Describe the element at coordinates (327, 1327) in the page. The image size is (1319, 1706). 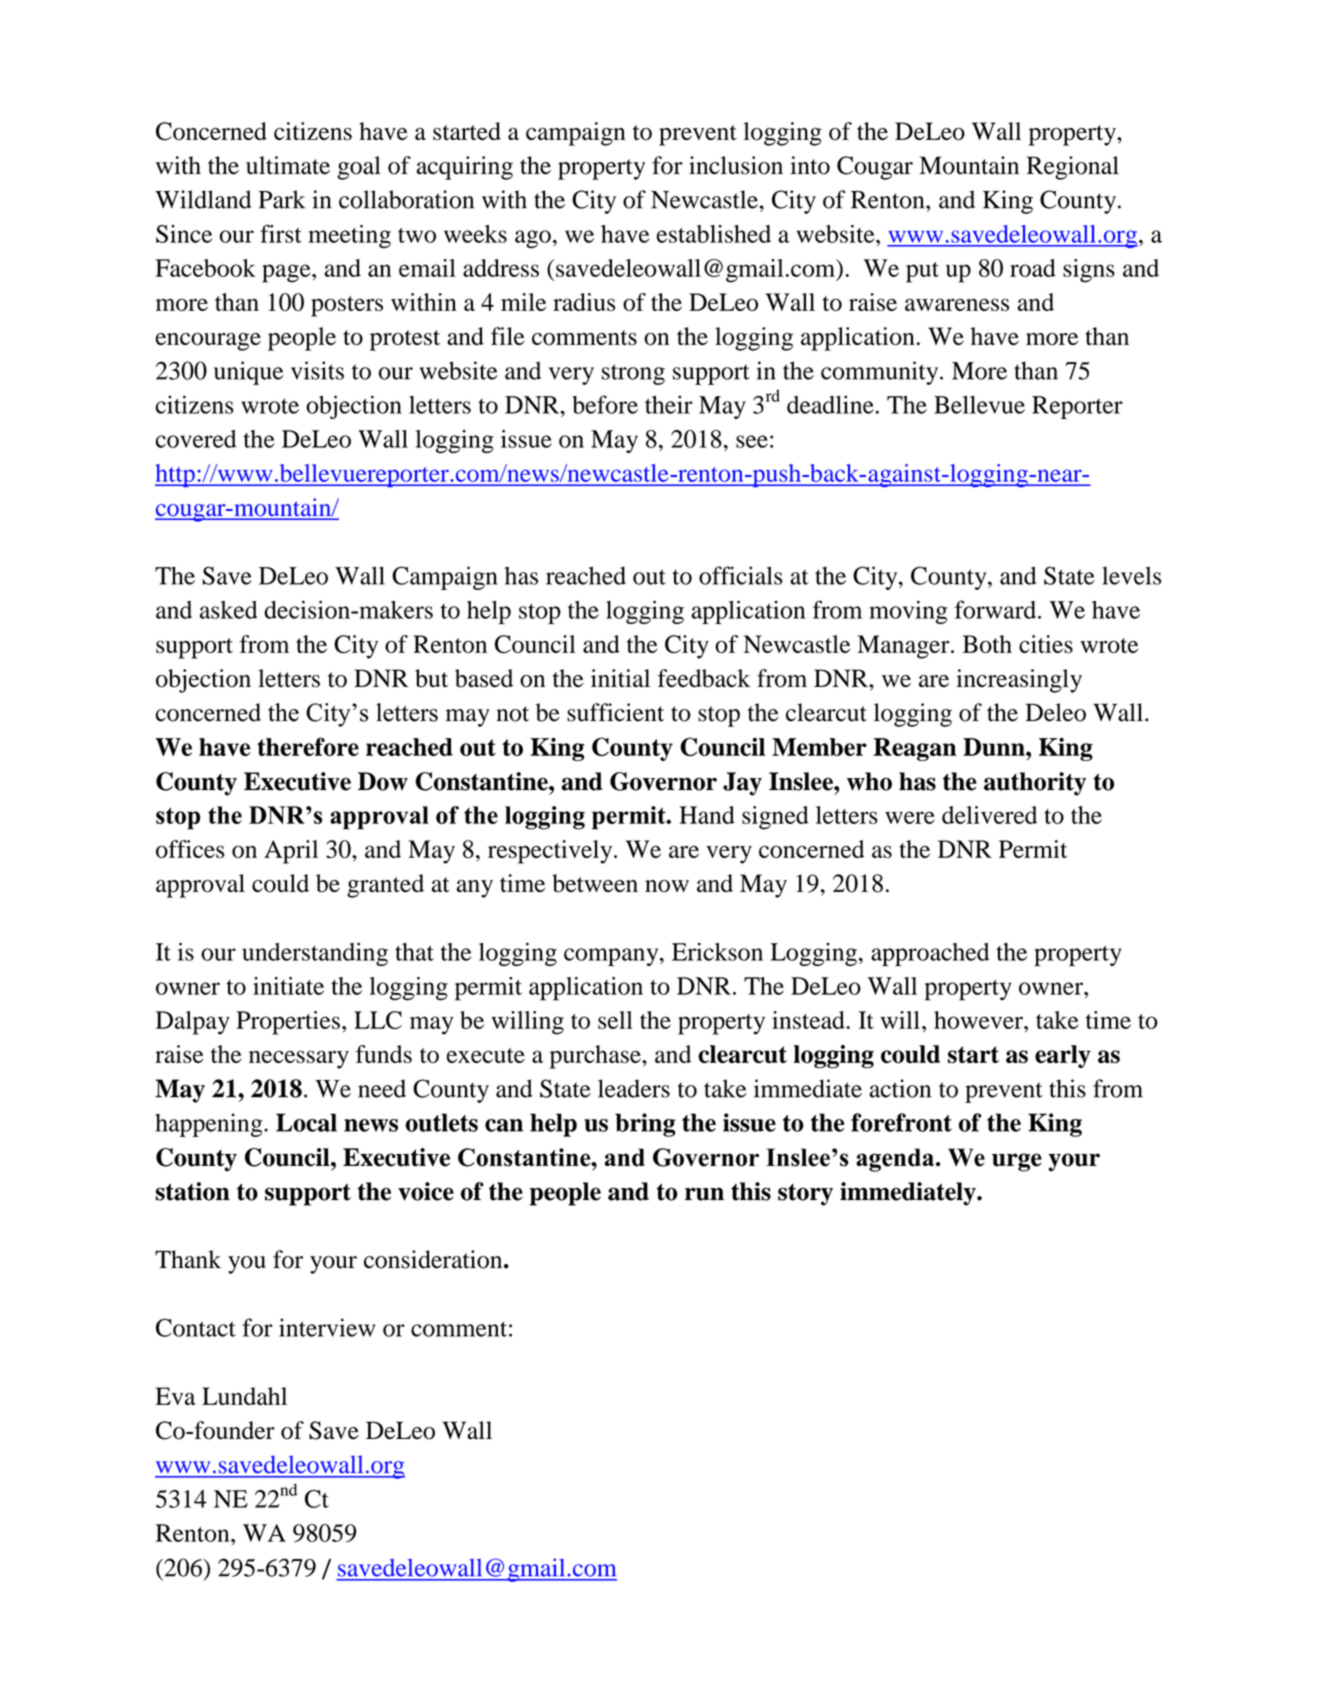
I see `interview` at that location.
